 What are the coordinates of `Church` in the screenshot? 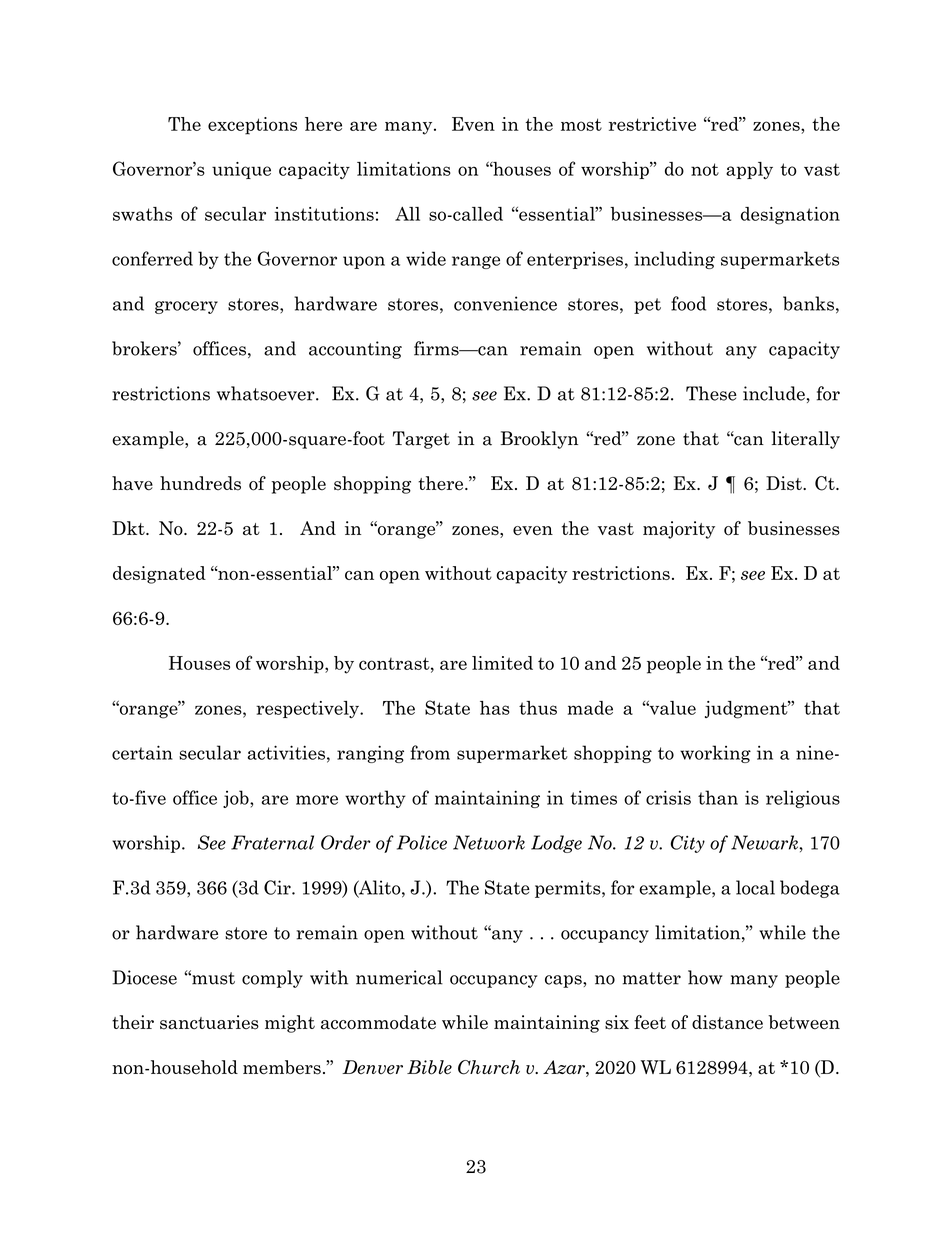 It's located at (489, 1067).
